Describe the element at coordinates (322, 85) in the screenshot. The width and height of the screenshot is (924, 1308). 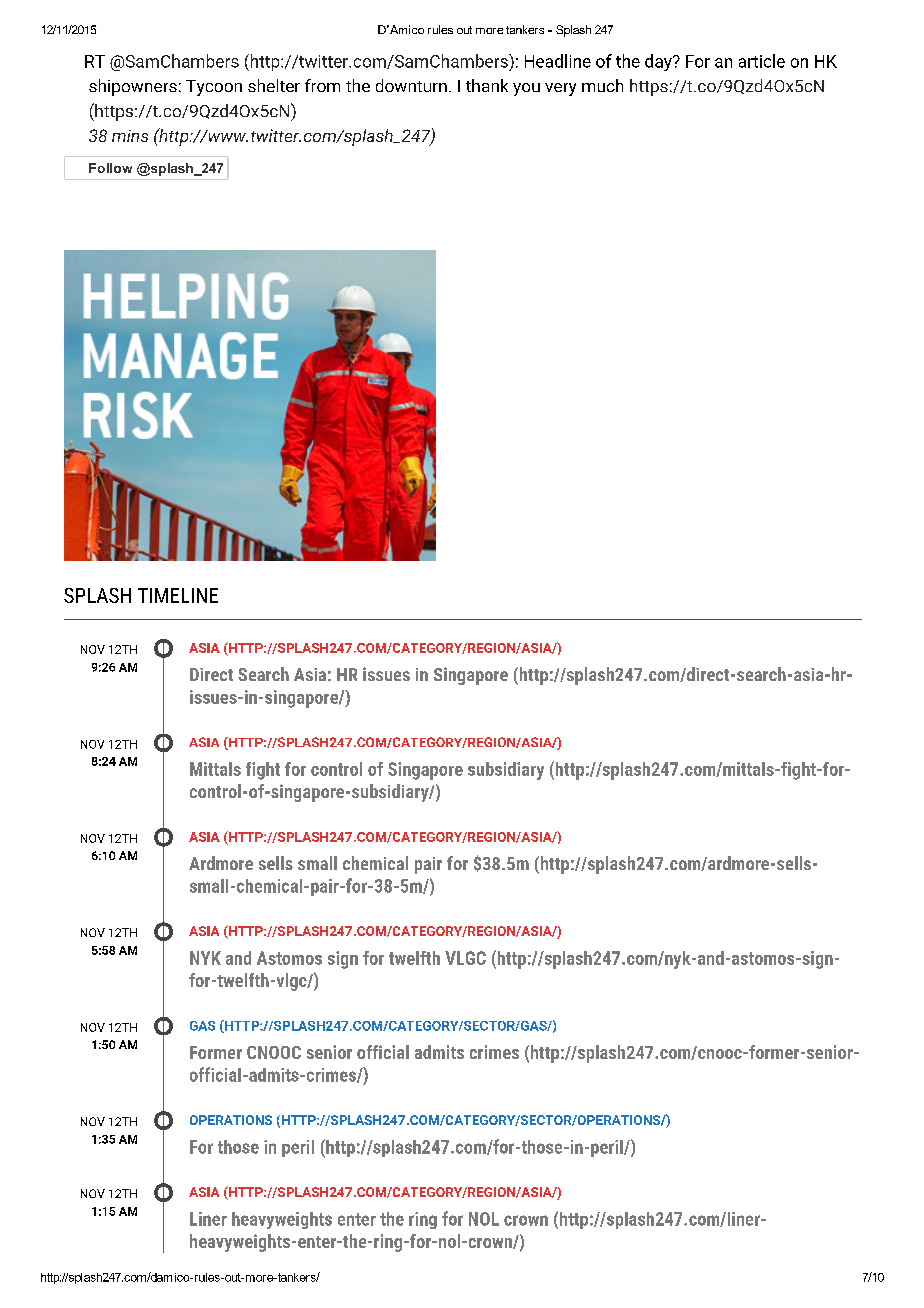
I see `from` at that location.
